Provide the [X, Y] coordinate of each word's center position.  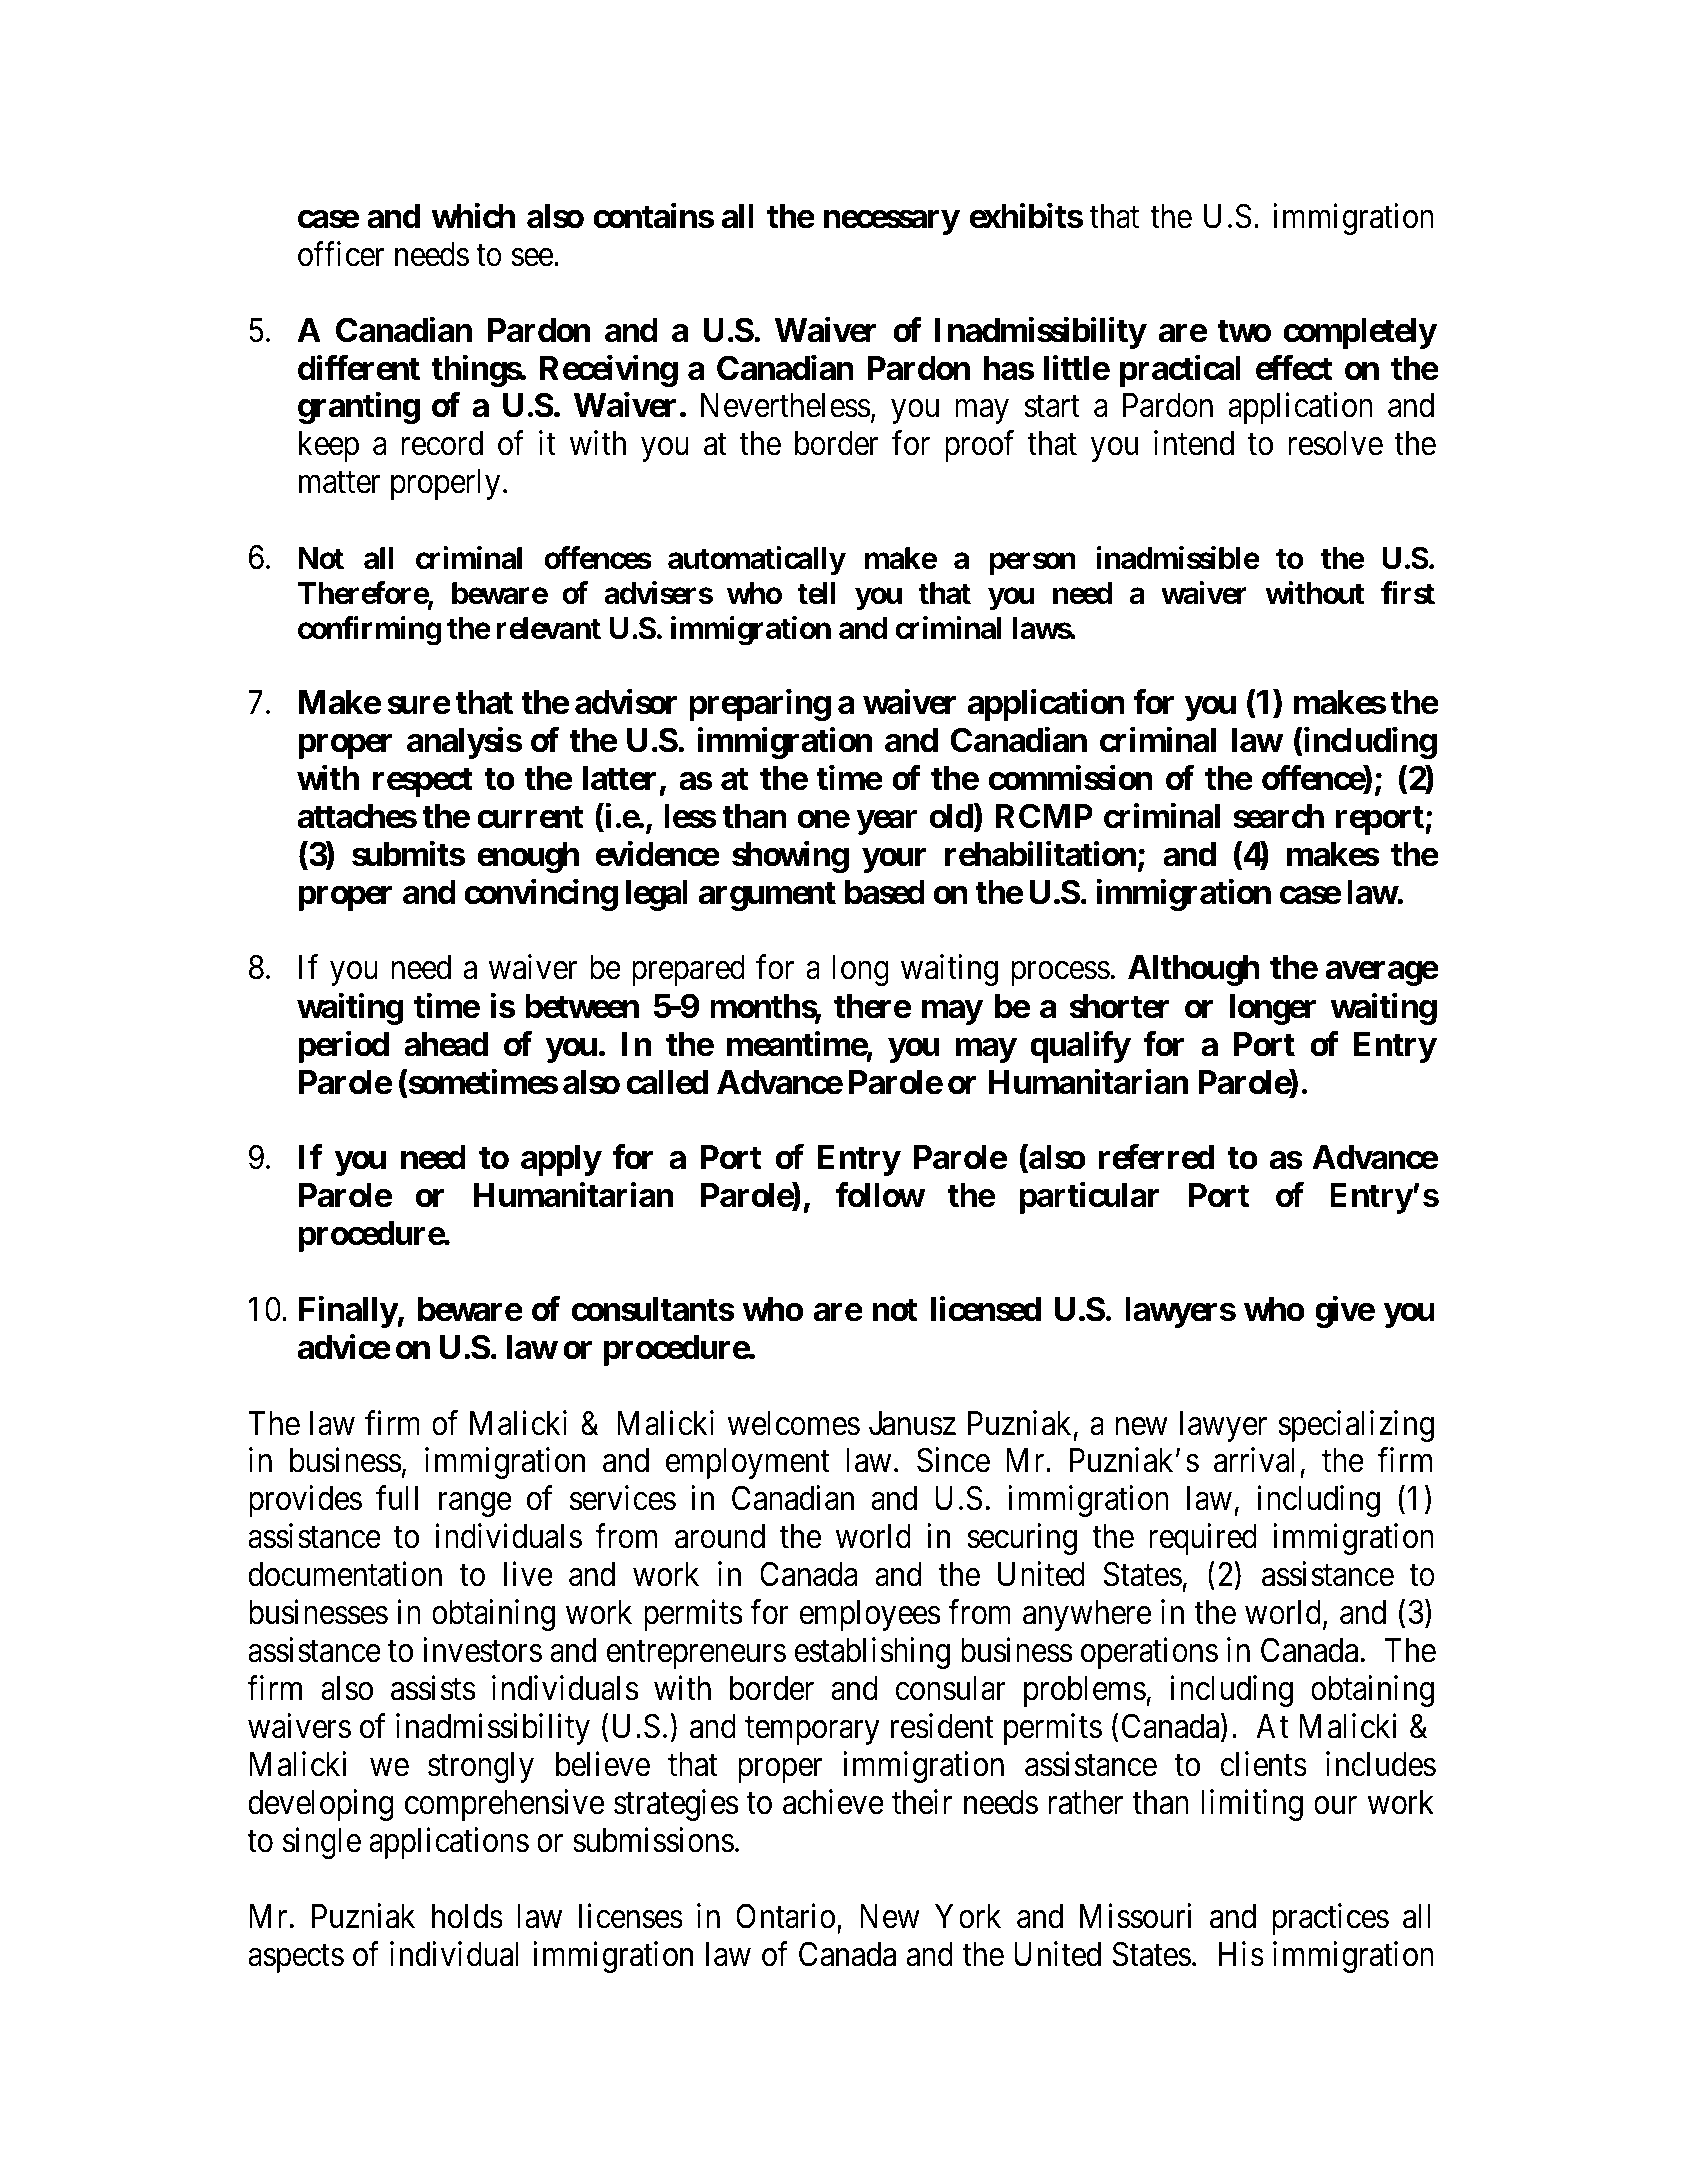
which [473, 216]
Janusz [912, 1423]
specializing [1356, 1426]
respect [423, 782]
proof [979, 446]
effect [1294, 368]
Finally [348, 1312]
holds [467, 1916]
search [1278, 816]
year [887, 823]
